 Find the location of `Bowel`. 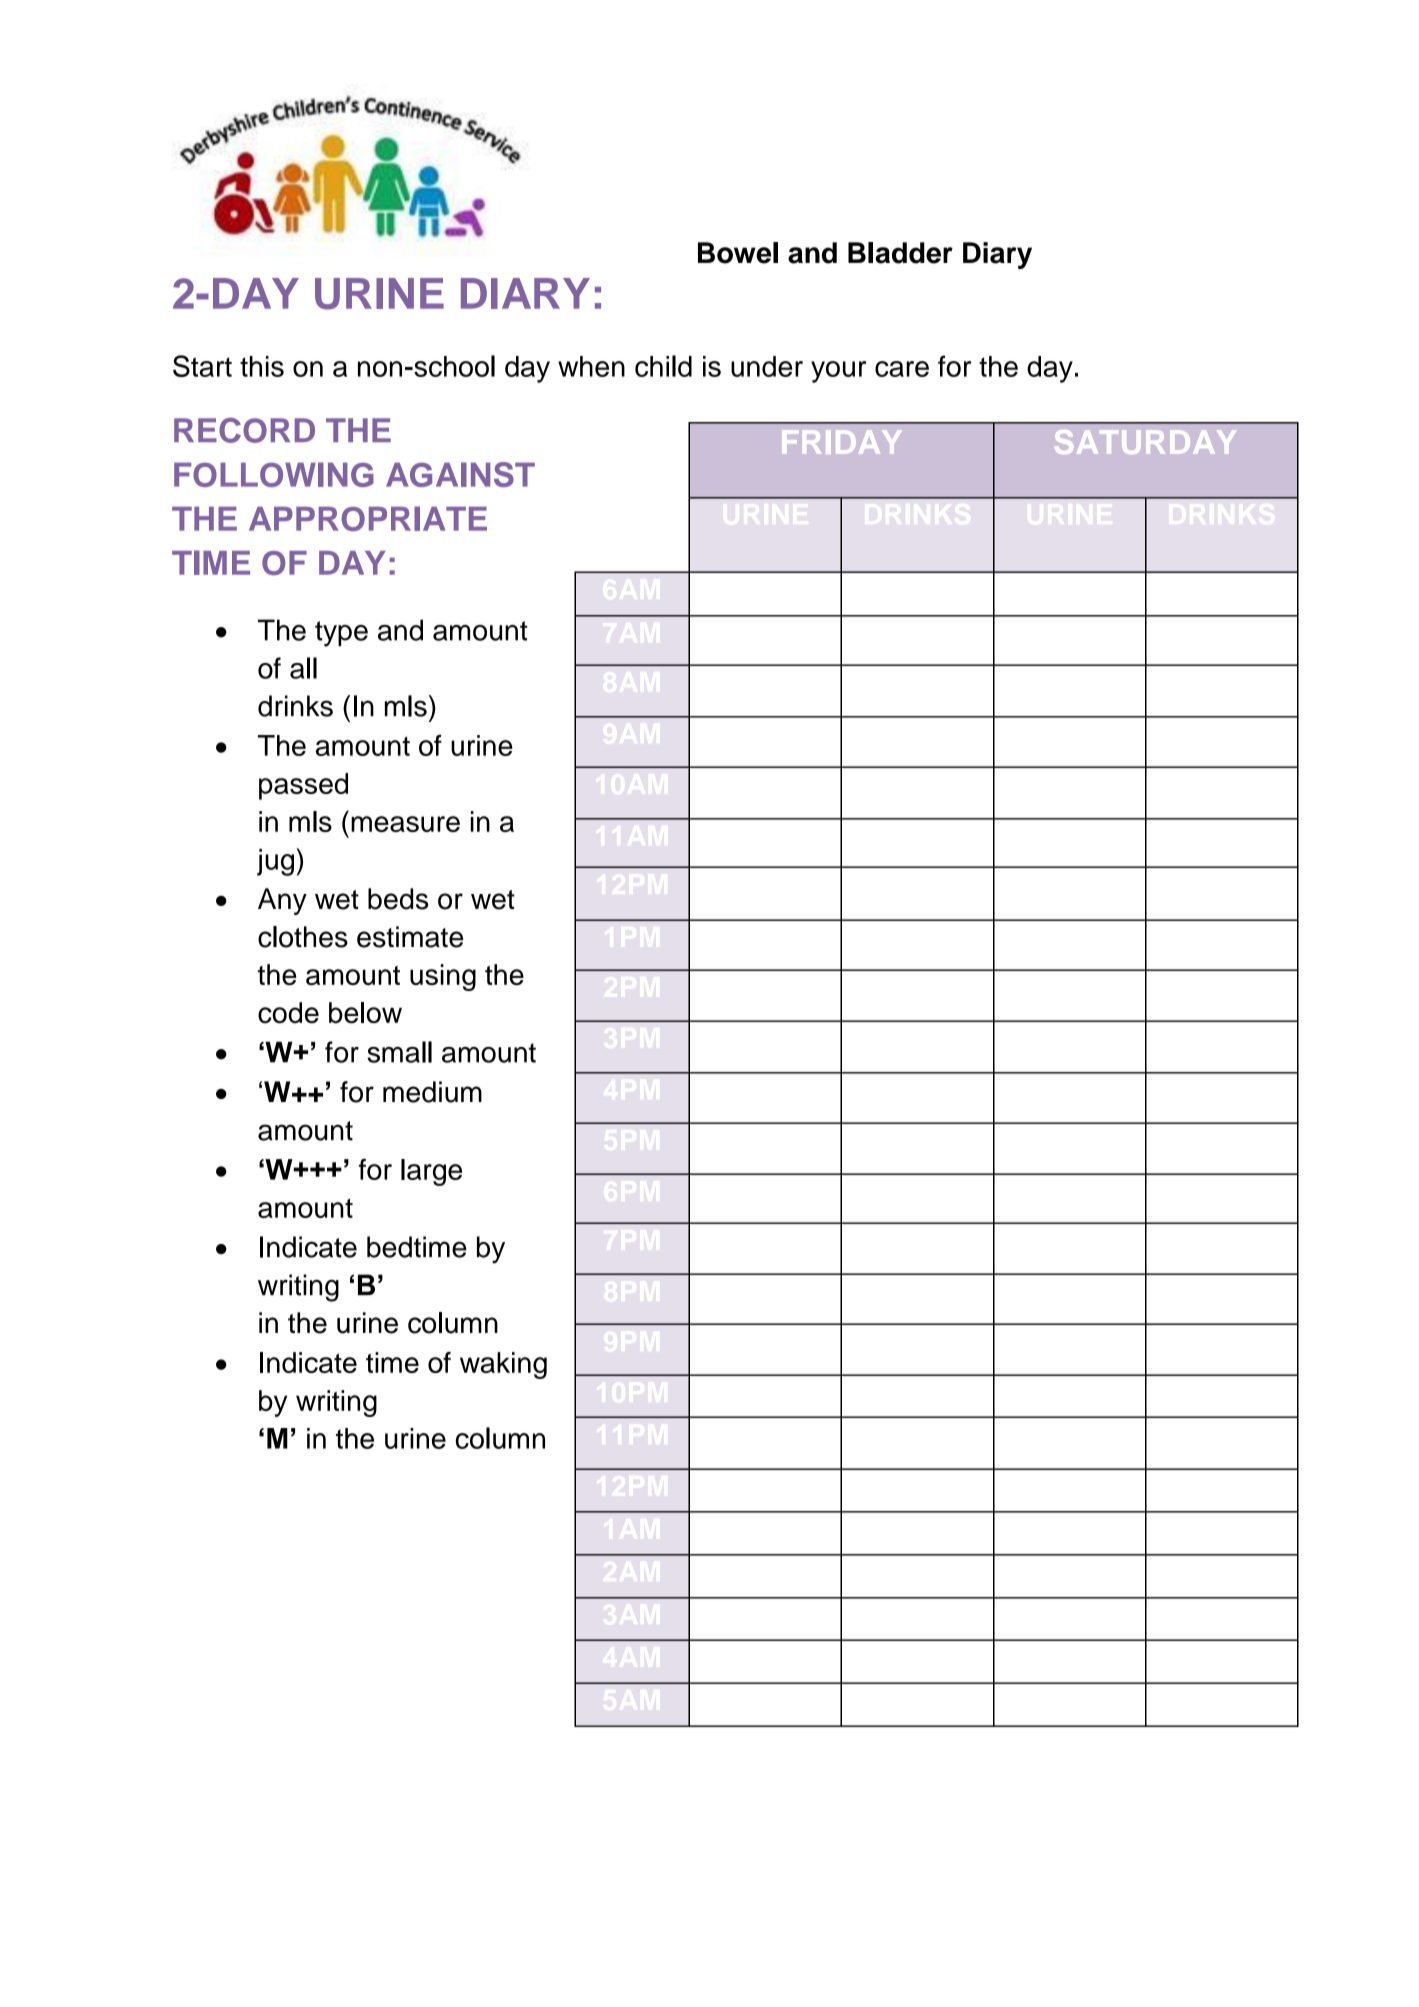

Bowel is located at coordinates (738, 253).
